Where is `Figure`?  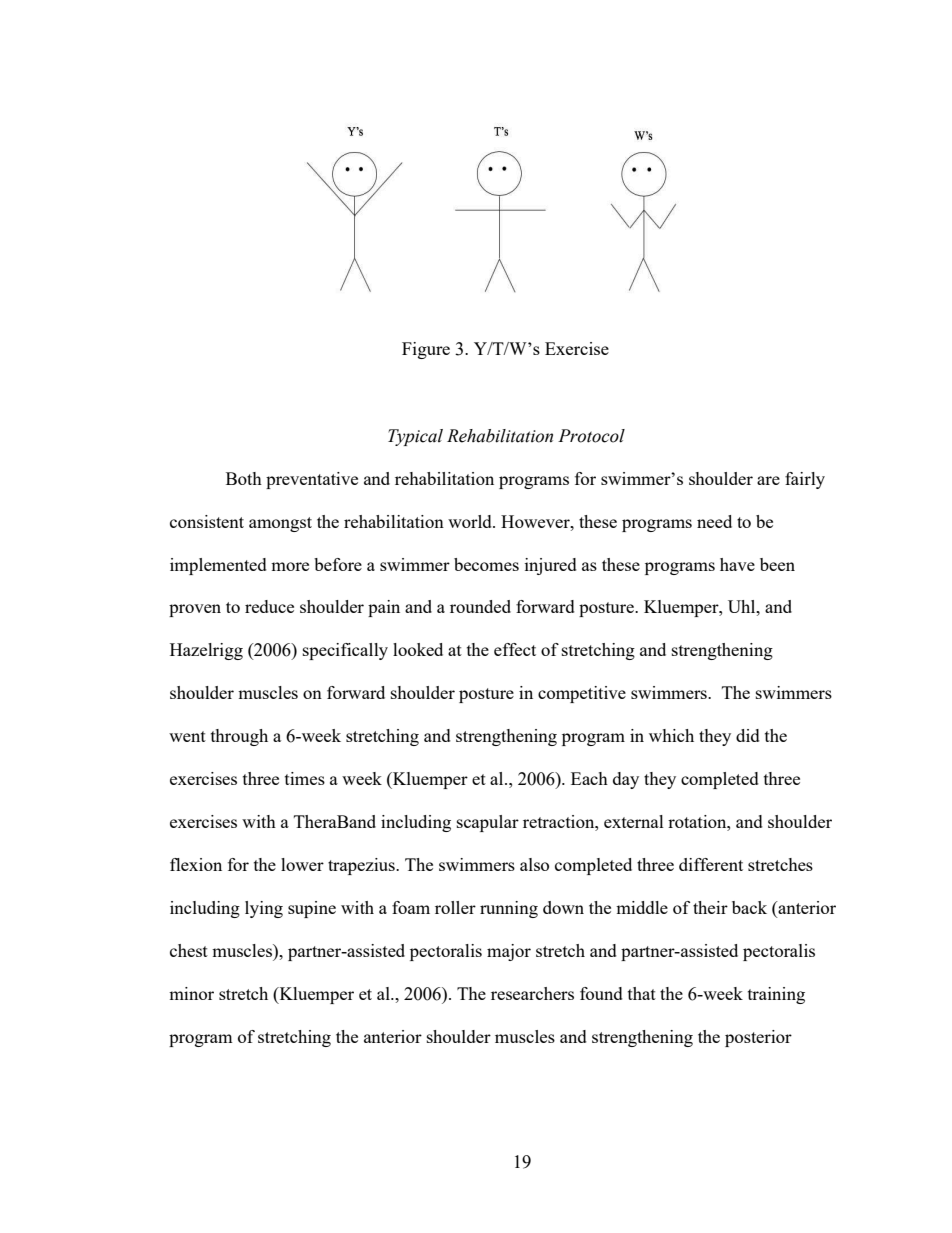 Figure is located at coordinates (426, 350).
